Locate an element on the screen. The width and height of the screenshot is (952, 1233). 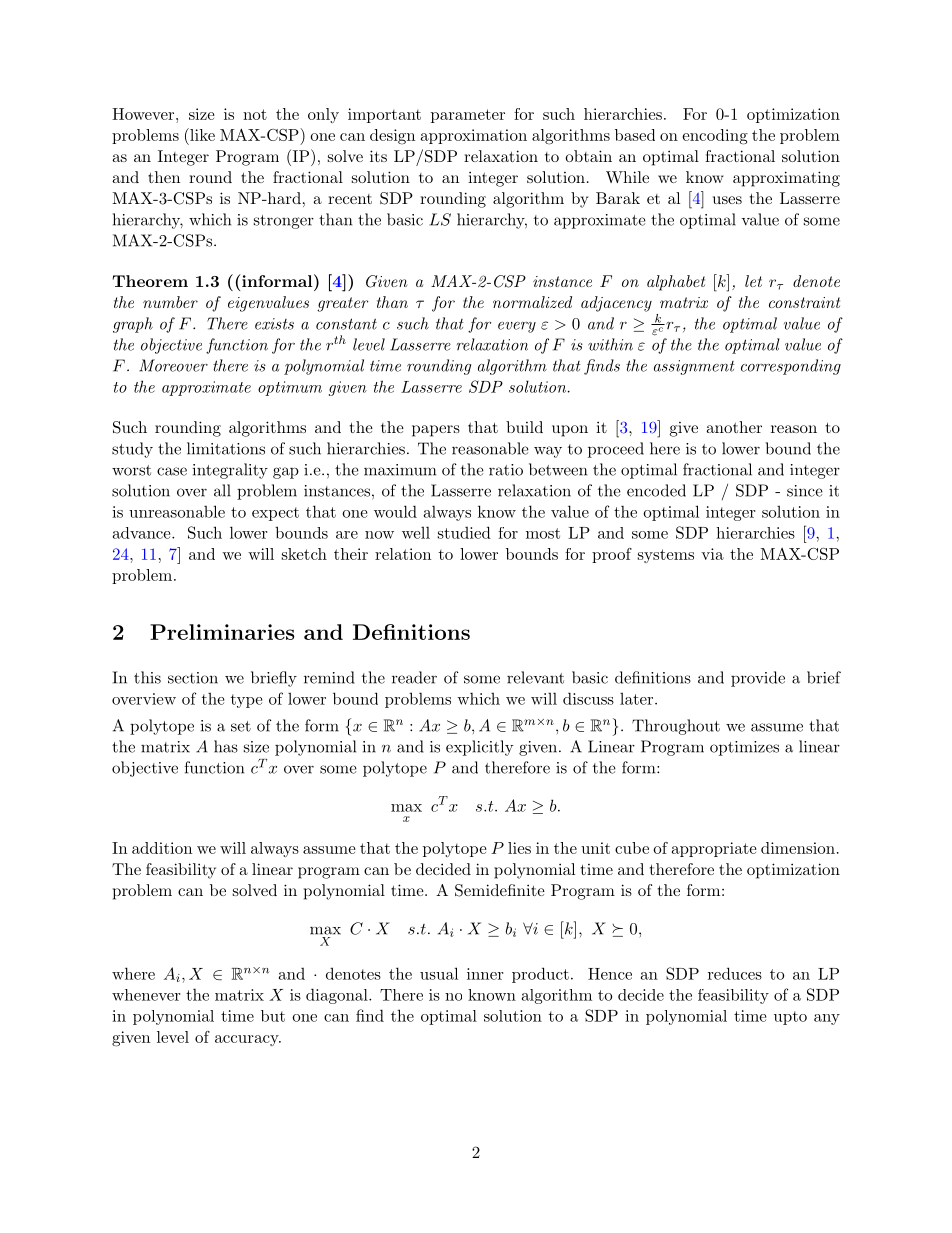
accuracy is located at coordinates (248, 1040).
